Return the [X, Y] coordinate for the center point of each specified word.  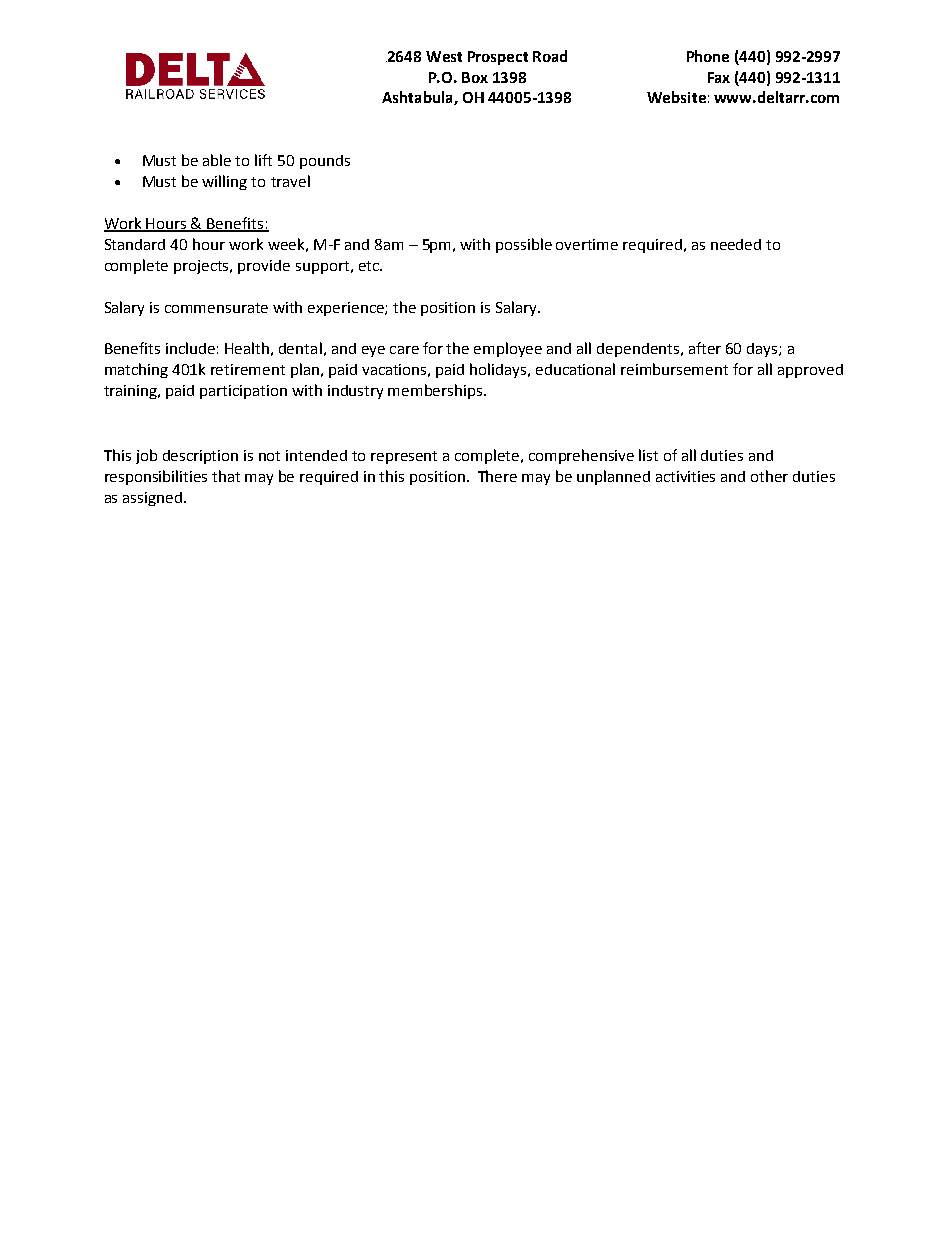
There [497, 476]
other [769, 476]
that [226, 476]
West [444, 56]
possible [524, 245]
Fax [719, 77]
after [705, 348]
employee [508, 349]
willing [224, 182]
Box [475, 77]
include [190, 348]
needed [736, 244]
